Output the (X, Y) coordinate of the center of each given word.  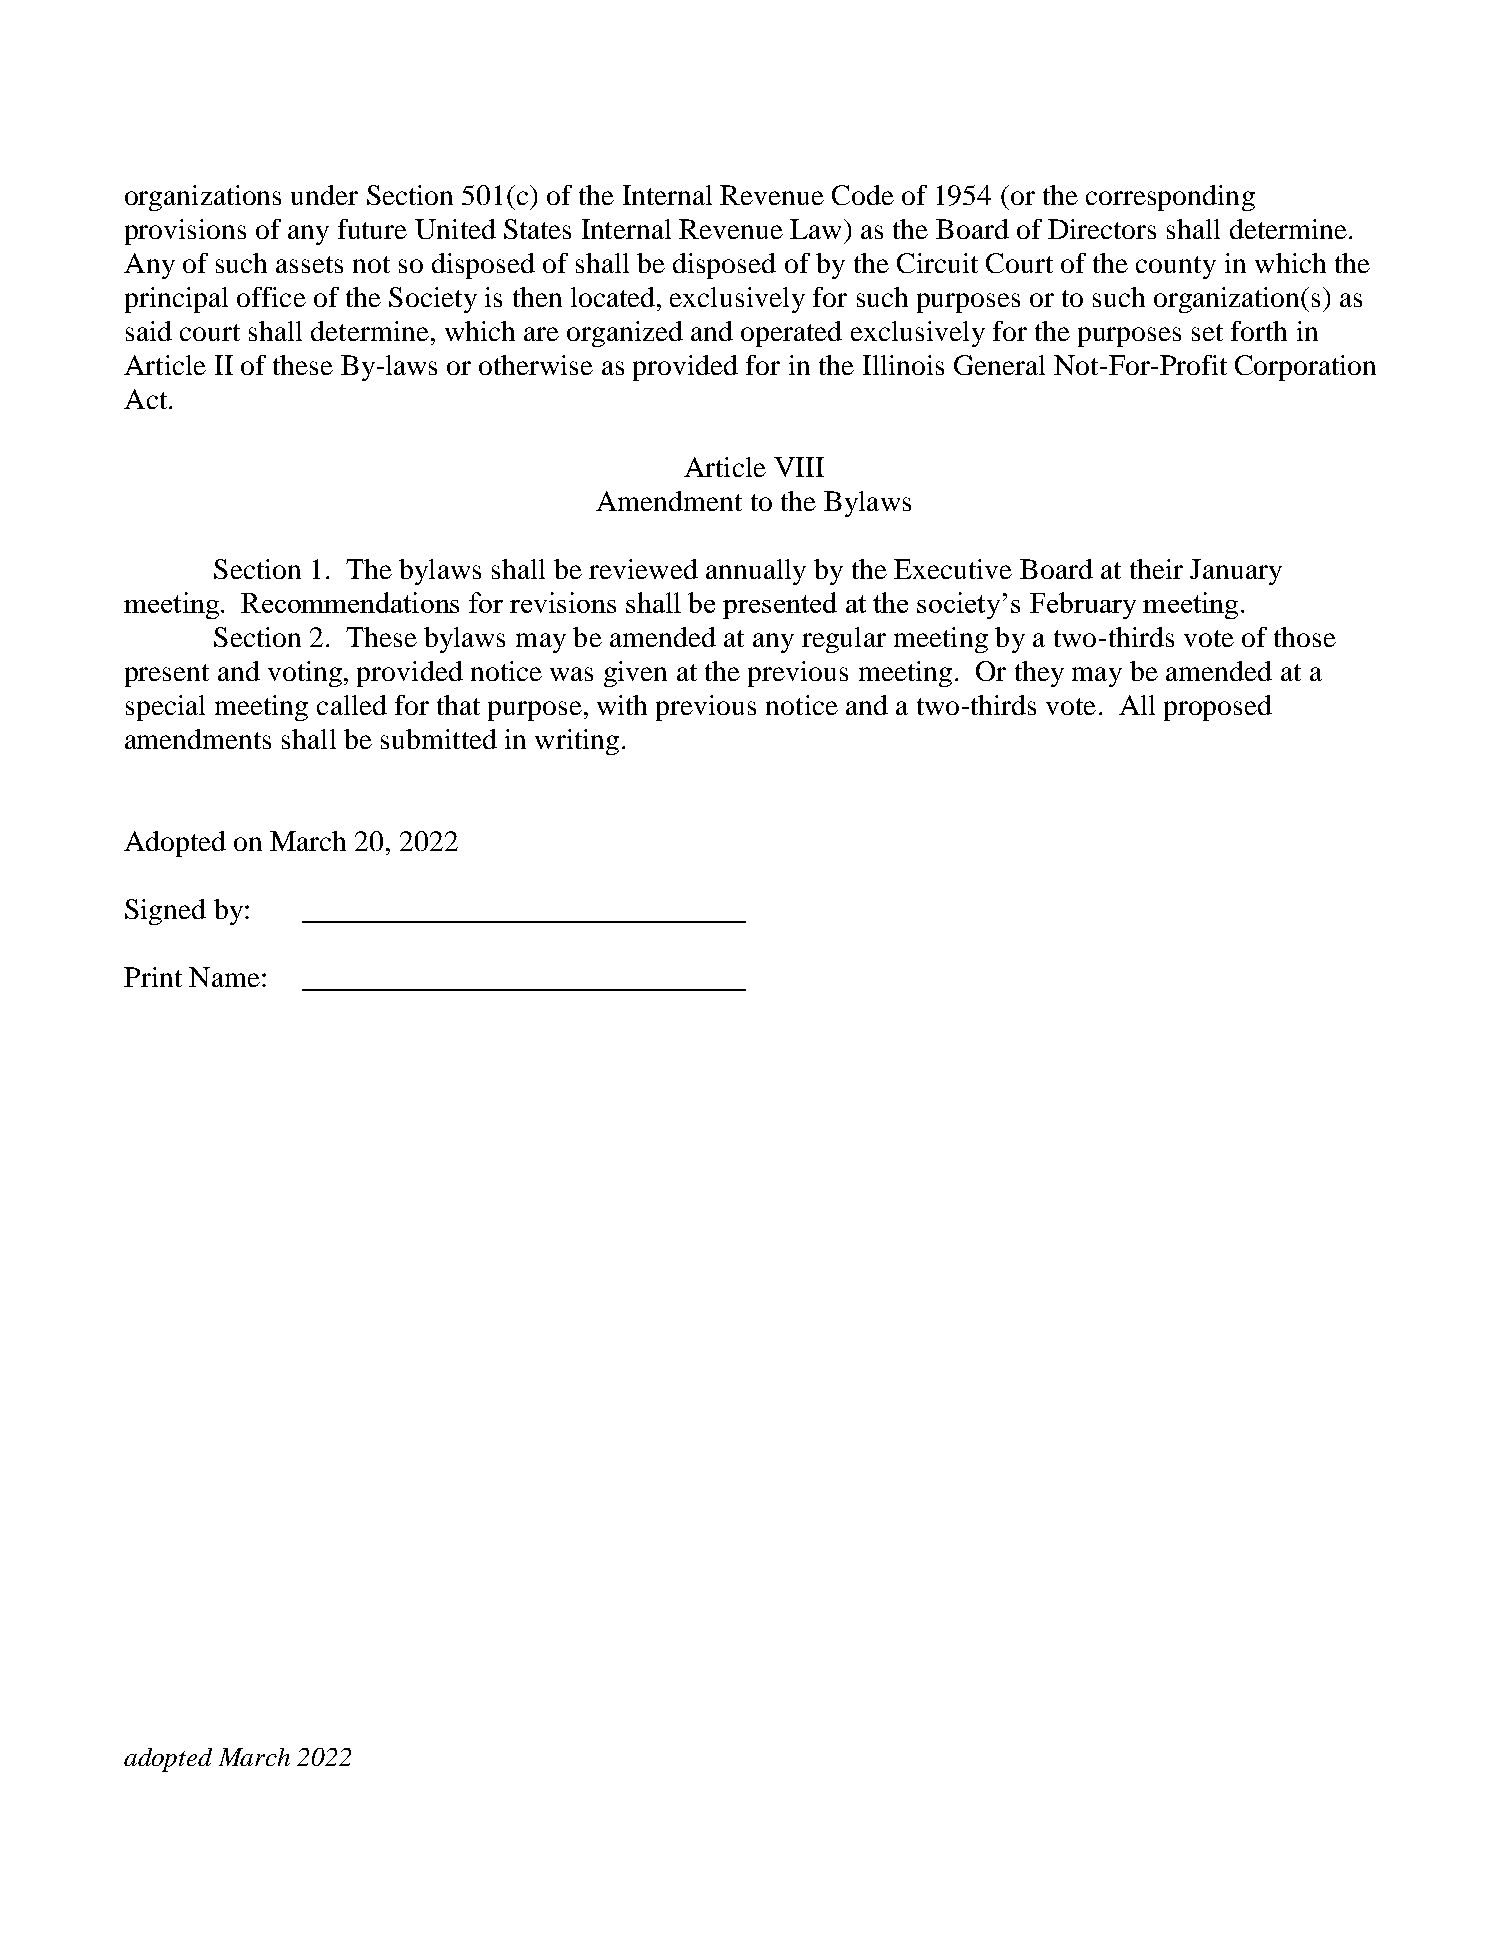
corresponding (1170, 198)
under (324, 195)
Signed (165, 912)
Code (863, 195)
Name (224, 977)
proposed (1218, 708)
